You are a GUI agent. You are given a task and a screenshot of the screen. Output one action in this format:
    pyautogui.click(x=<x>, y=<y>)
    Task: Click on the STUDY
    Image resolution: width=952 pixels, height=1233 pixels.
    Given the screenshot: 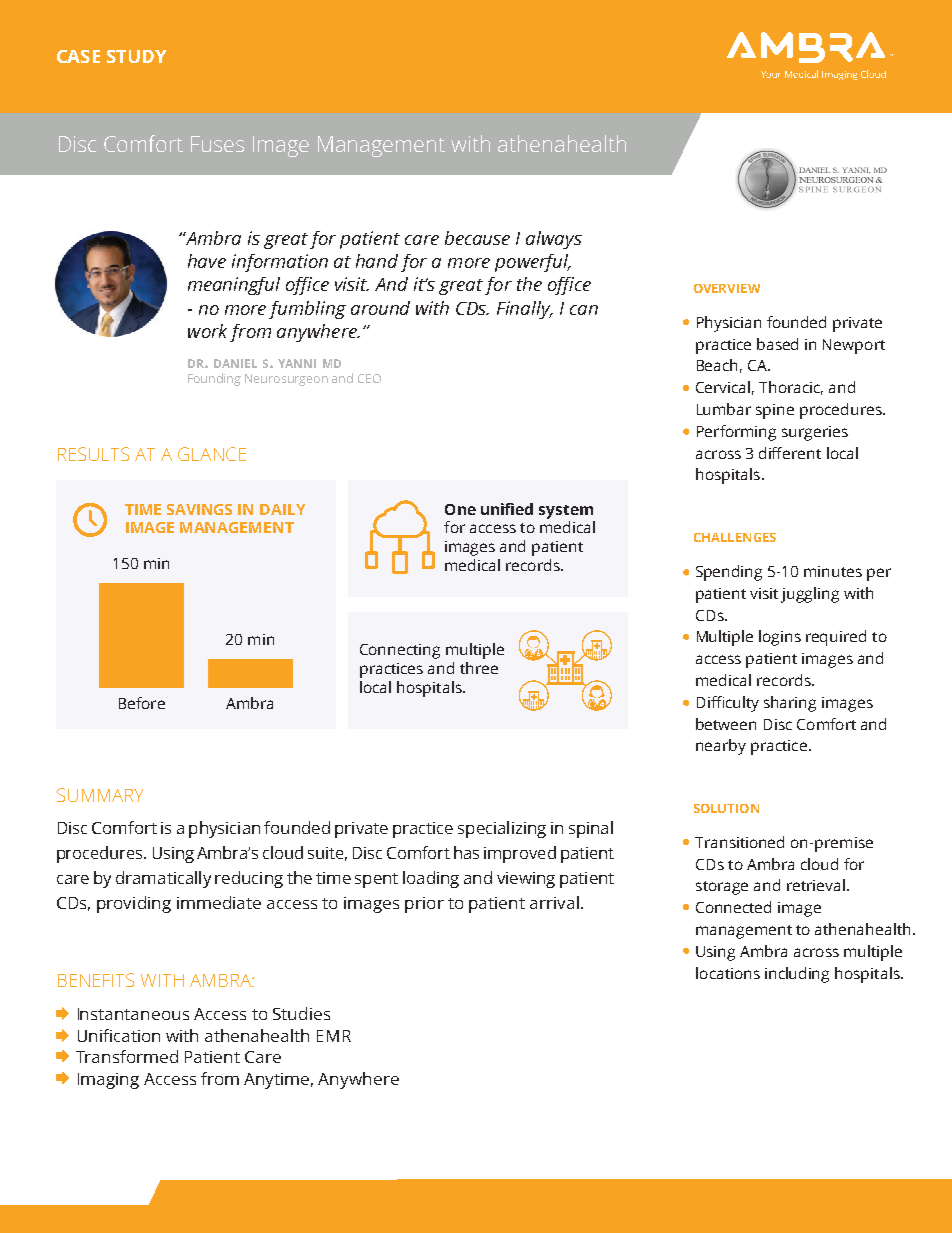 What is the action you would take?
    pyautogui.click(x=136, y=56)
